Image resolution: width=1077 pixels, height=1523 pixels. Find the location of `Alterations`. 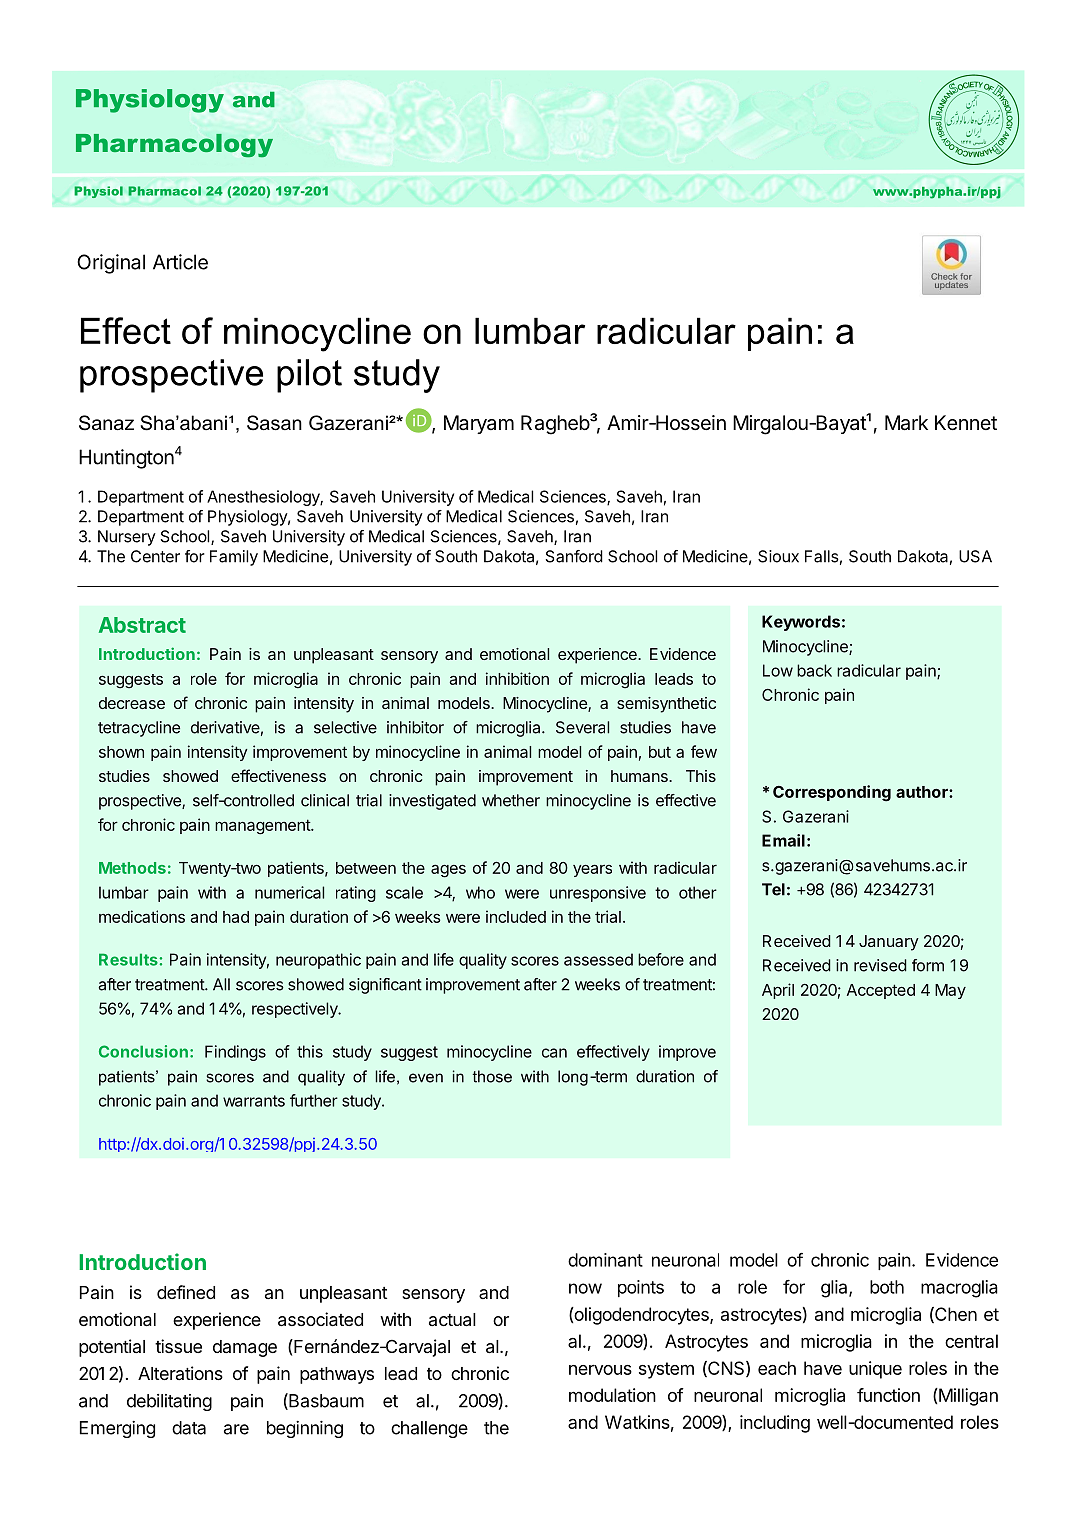

Alterations is located at coordinates (180, 1373).
